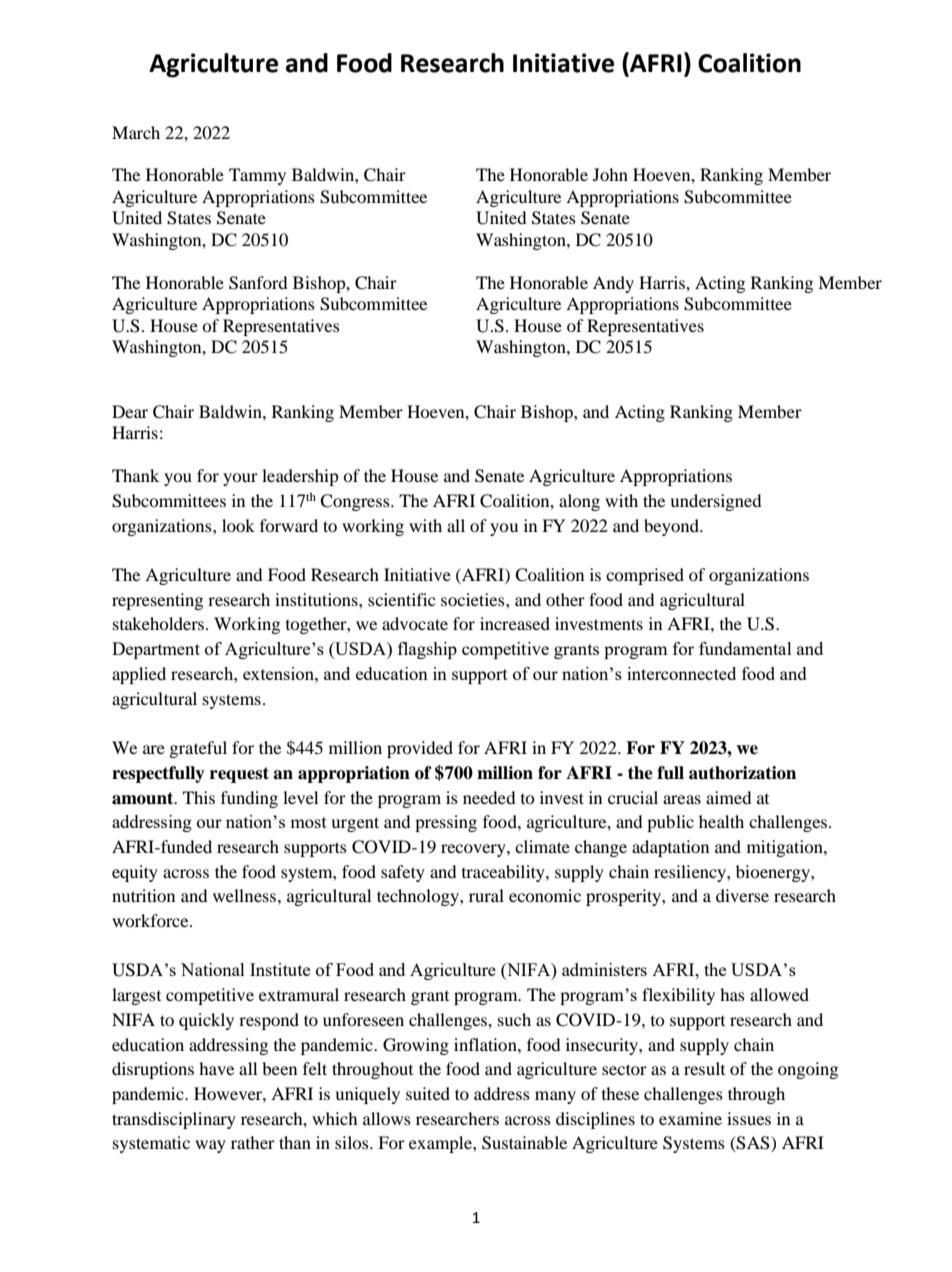  I want to click on Tammy, so click(257, 176).
